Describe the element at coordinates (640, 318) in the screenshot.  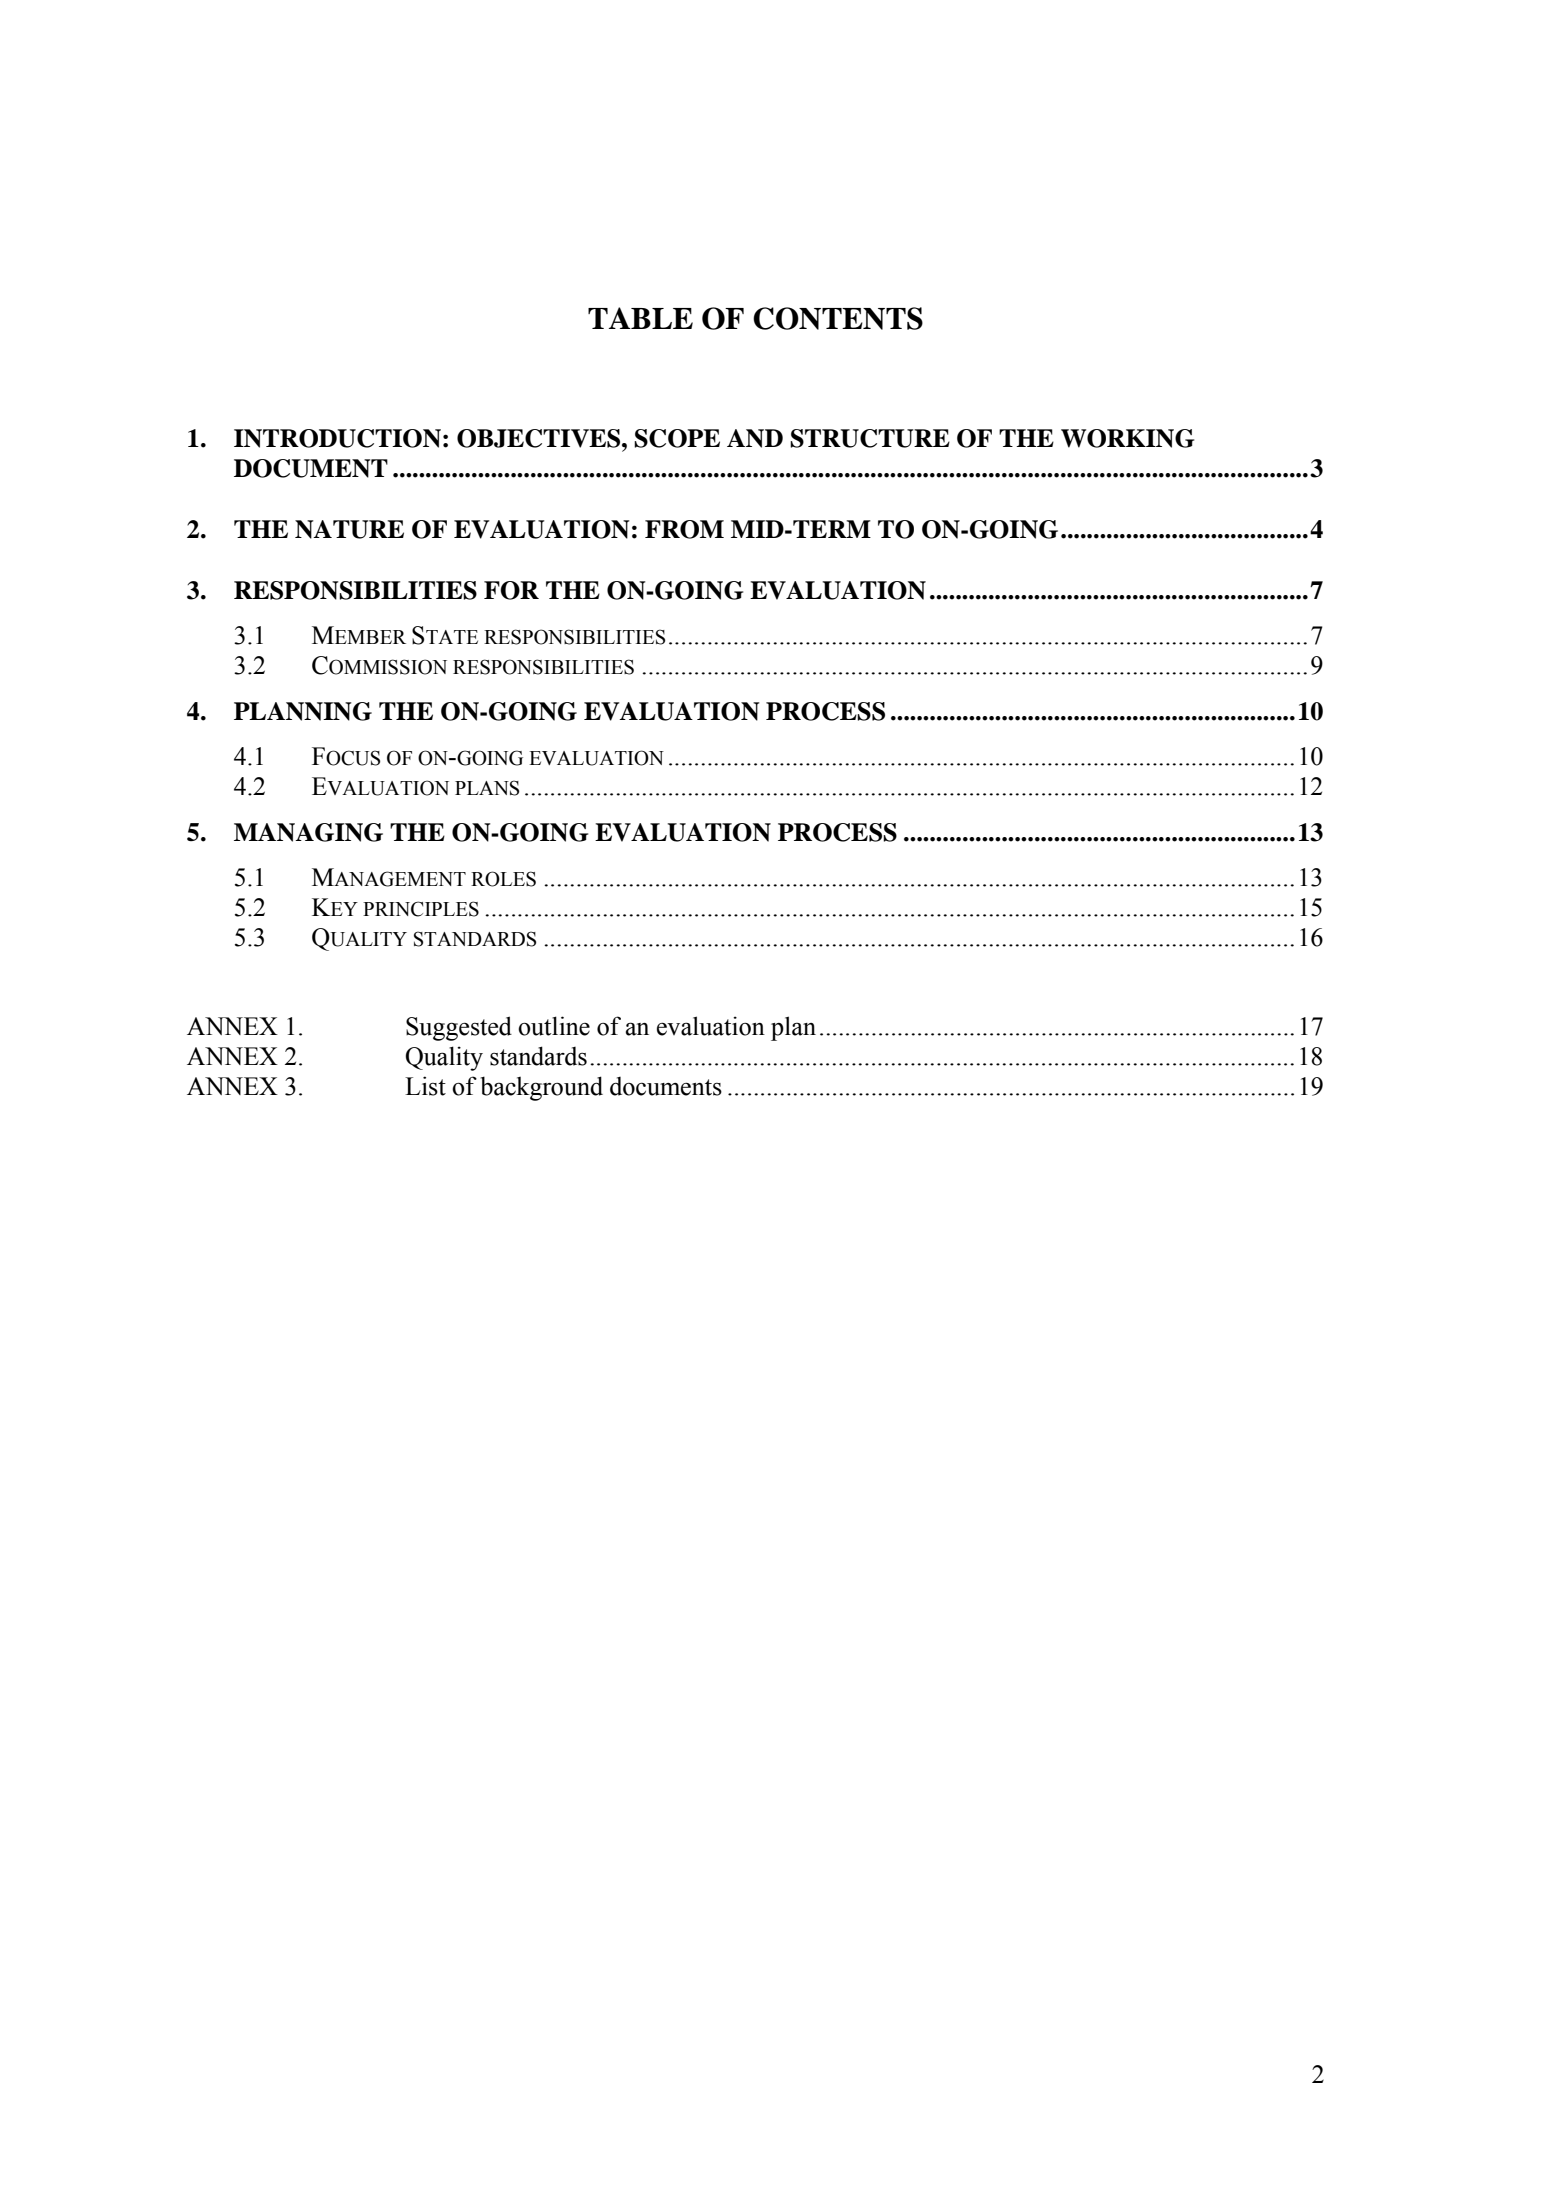
I see `TABLE` at that location.
